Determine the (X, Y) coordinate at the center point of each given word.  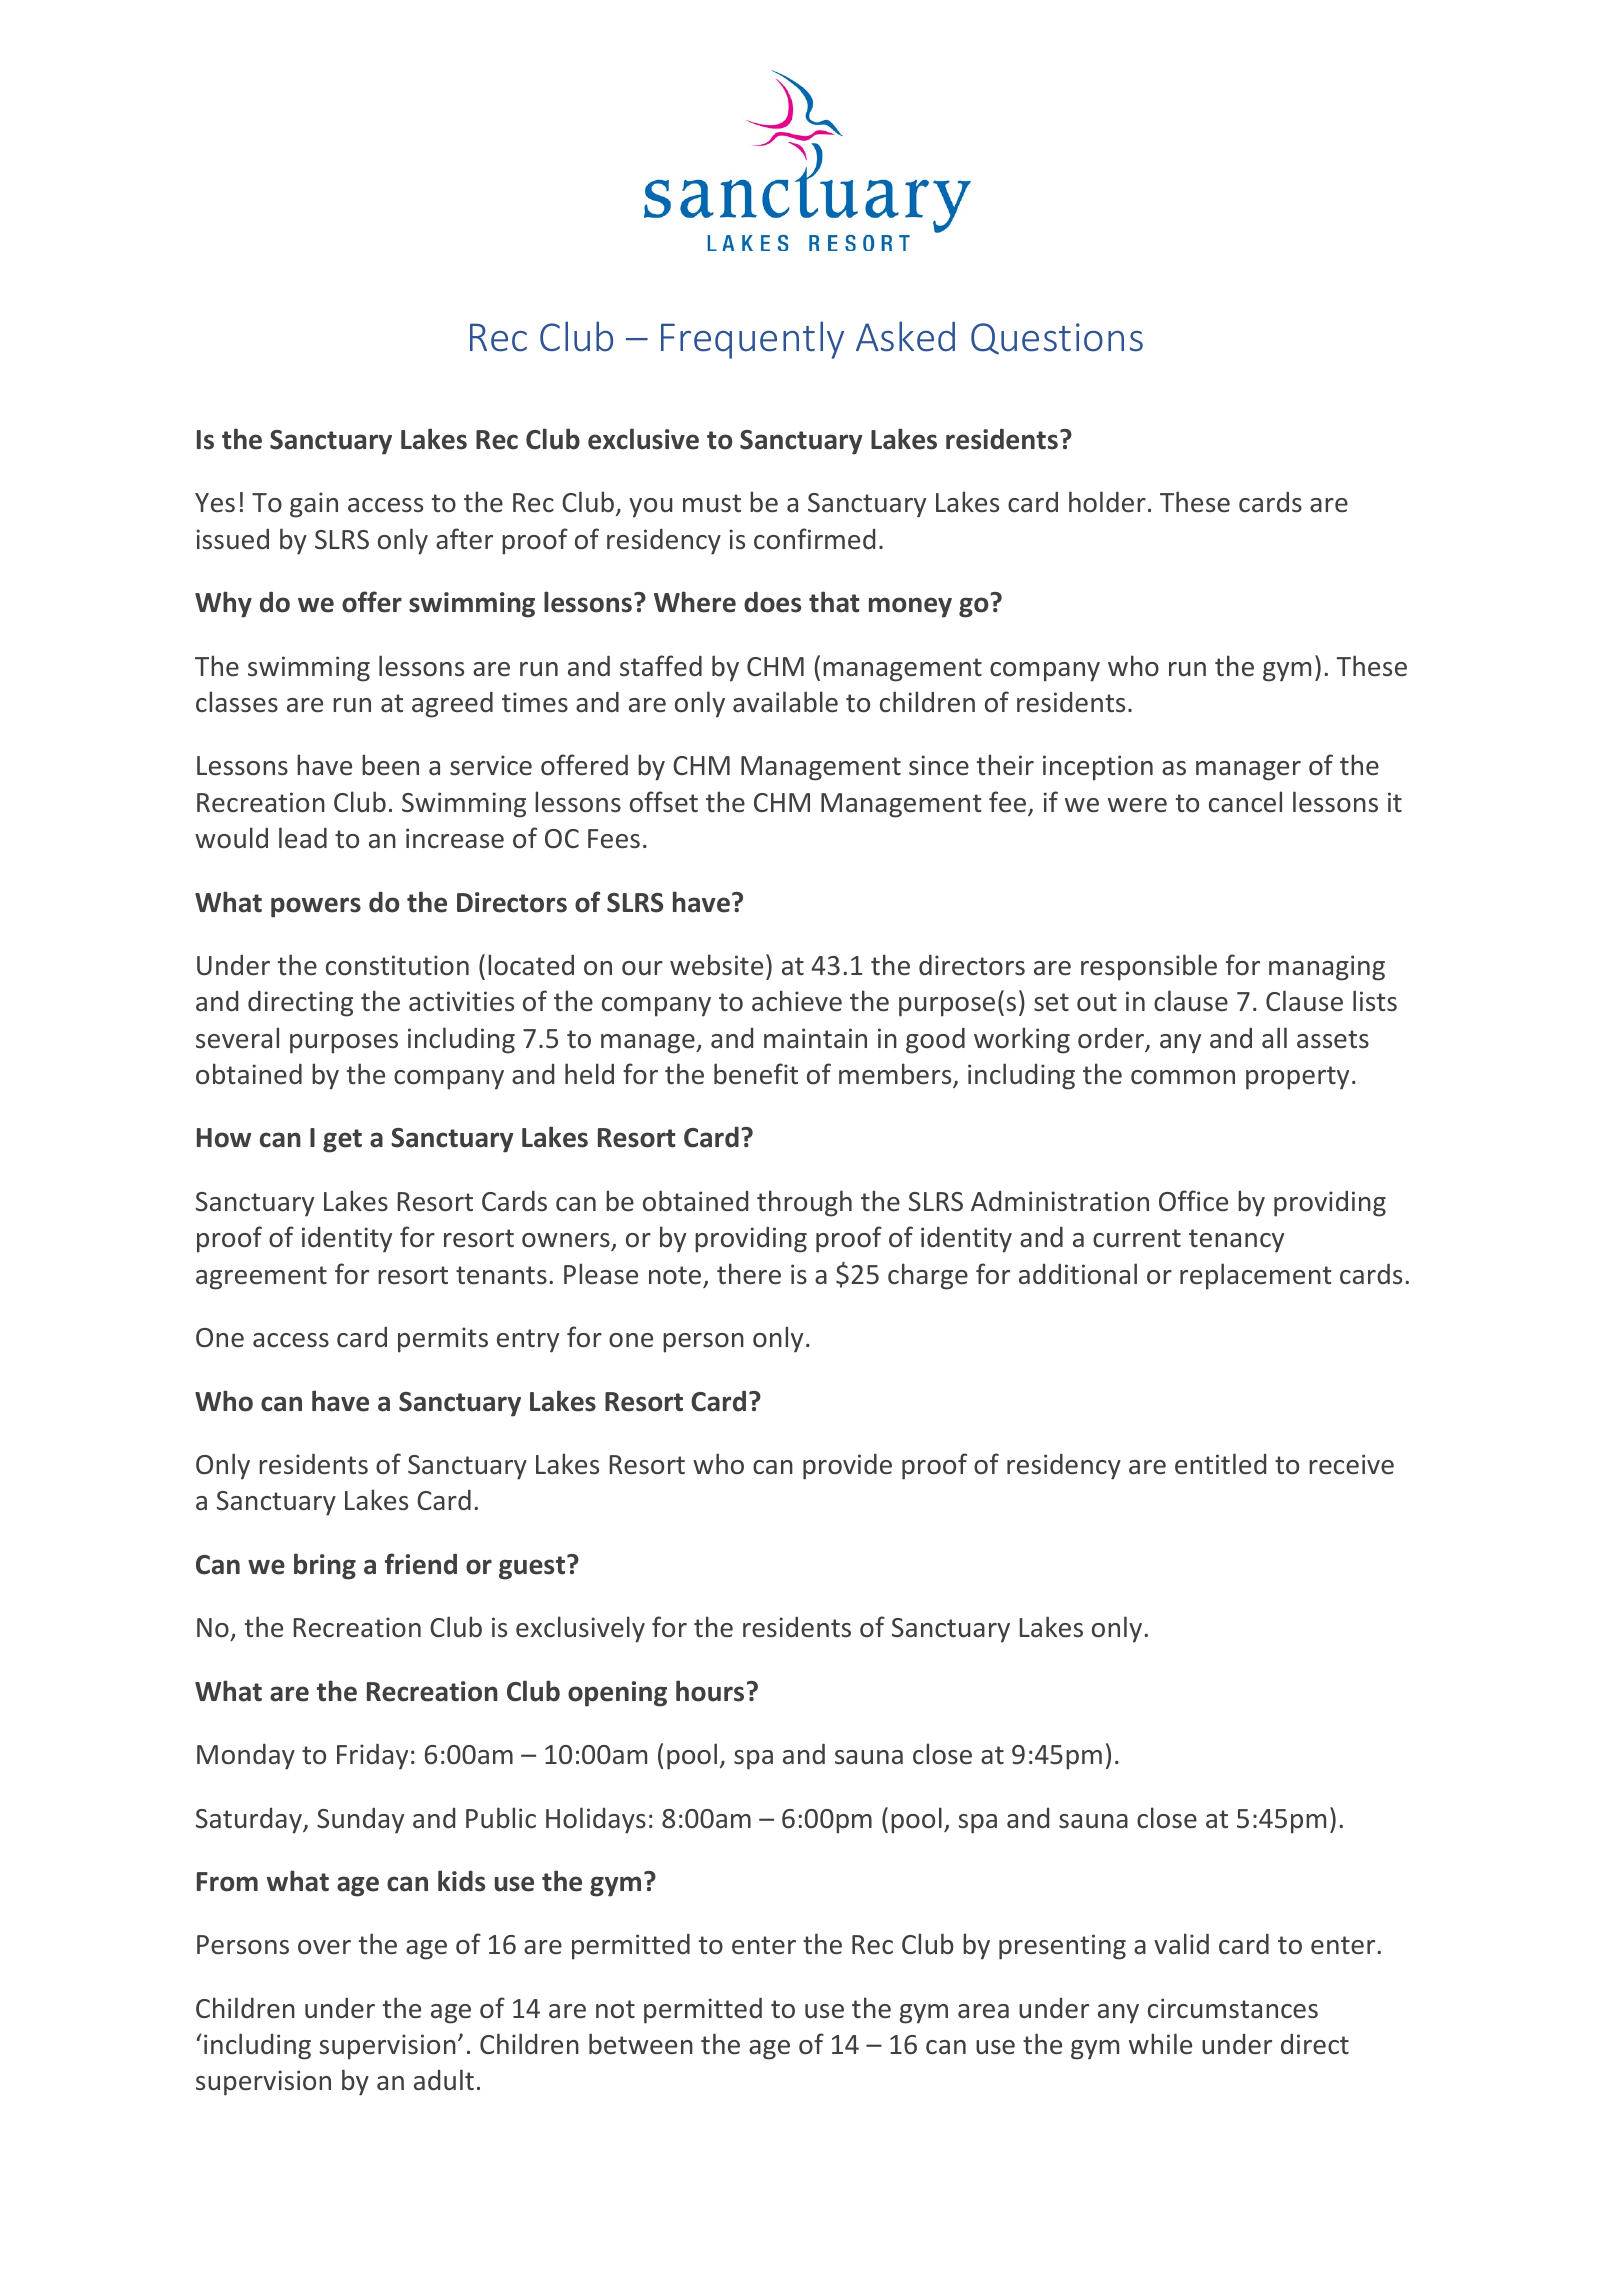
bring (325, 1566)
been (390, 765)
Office (1193, 1201)
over (324, 1947)
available (785, 702)
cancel (1245, 802)
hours (710, 1691)
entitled (1220, 1464)
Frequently (752, 340)
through (804, 1203)
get (342, 1141)
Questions (1057, 339)
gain (314, 505)
